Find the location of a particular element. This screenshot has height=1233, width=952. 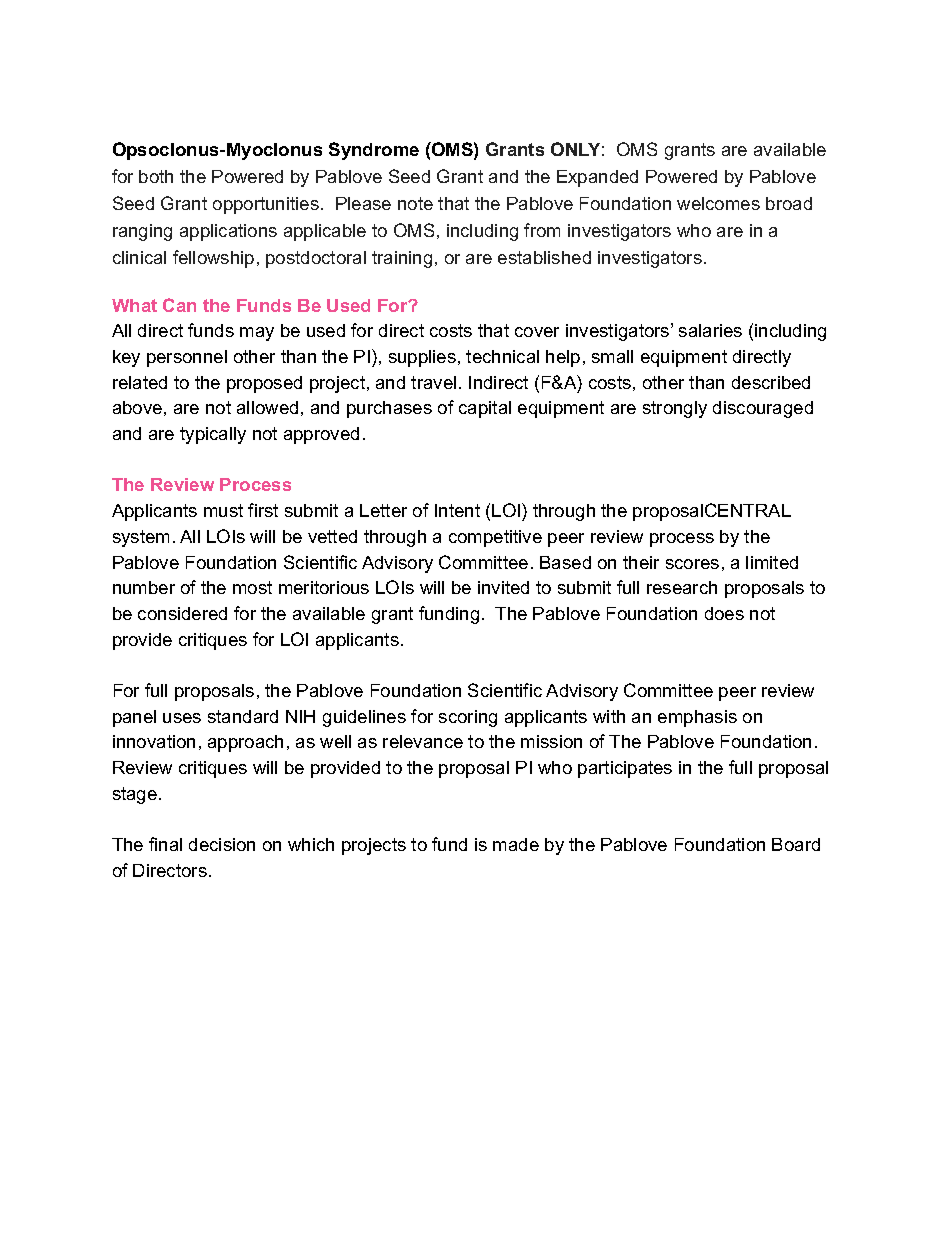

strongly is located at coordinates (675, 409).
